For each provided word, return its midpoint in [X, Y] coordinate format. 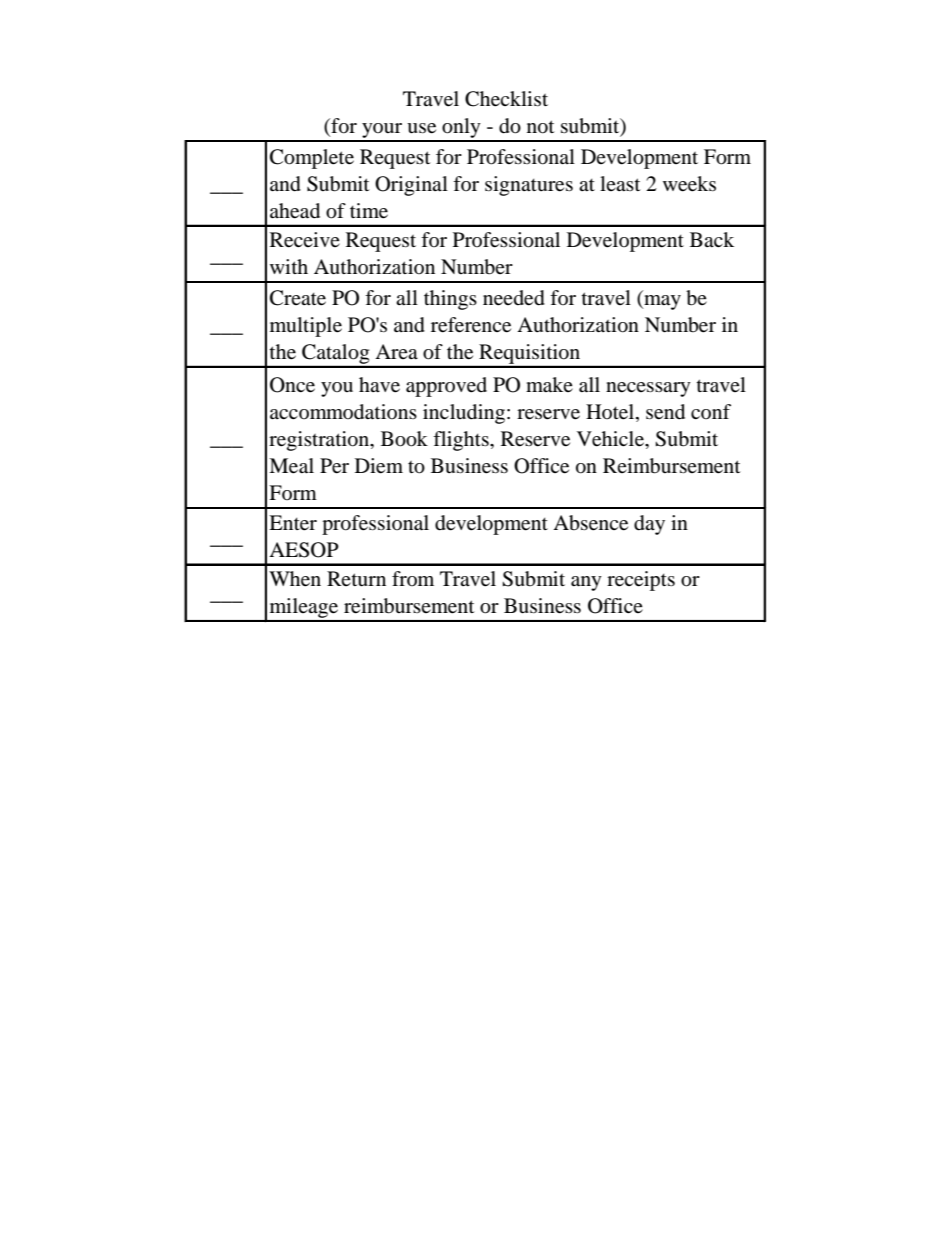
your [382, 132]
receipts [641, 581]
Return [356, 579]
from [413, 578]
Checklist [506, 99]
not [540, 127]
